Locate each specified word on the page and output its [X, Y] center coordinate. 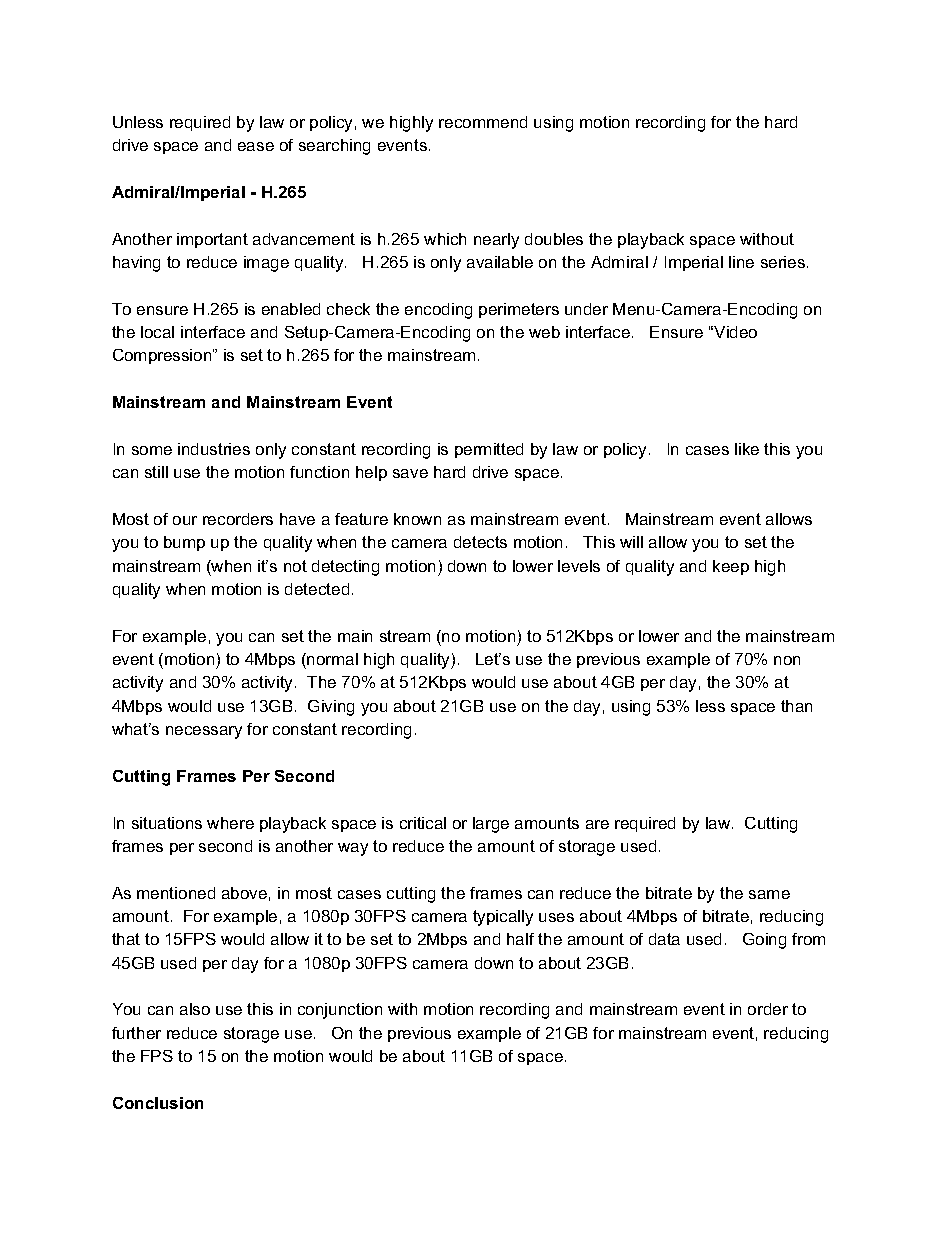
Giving [331, 708]
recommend [483, 122]
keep [731, 567]
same [769, 894]
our [185, 520]
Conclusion [158, 1103]
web [544, 332]
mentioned [176, 893]
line [741, 262]
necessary [204, 732]
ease [256, 146]
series [784, 262]
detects [480, 542]
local [157, 332]
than [796, 706]
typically [503, 918]
